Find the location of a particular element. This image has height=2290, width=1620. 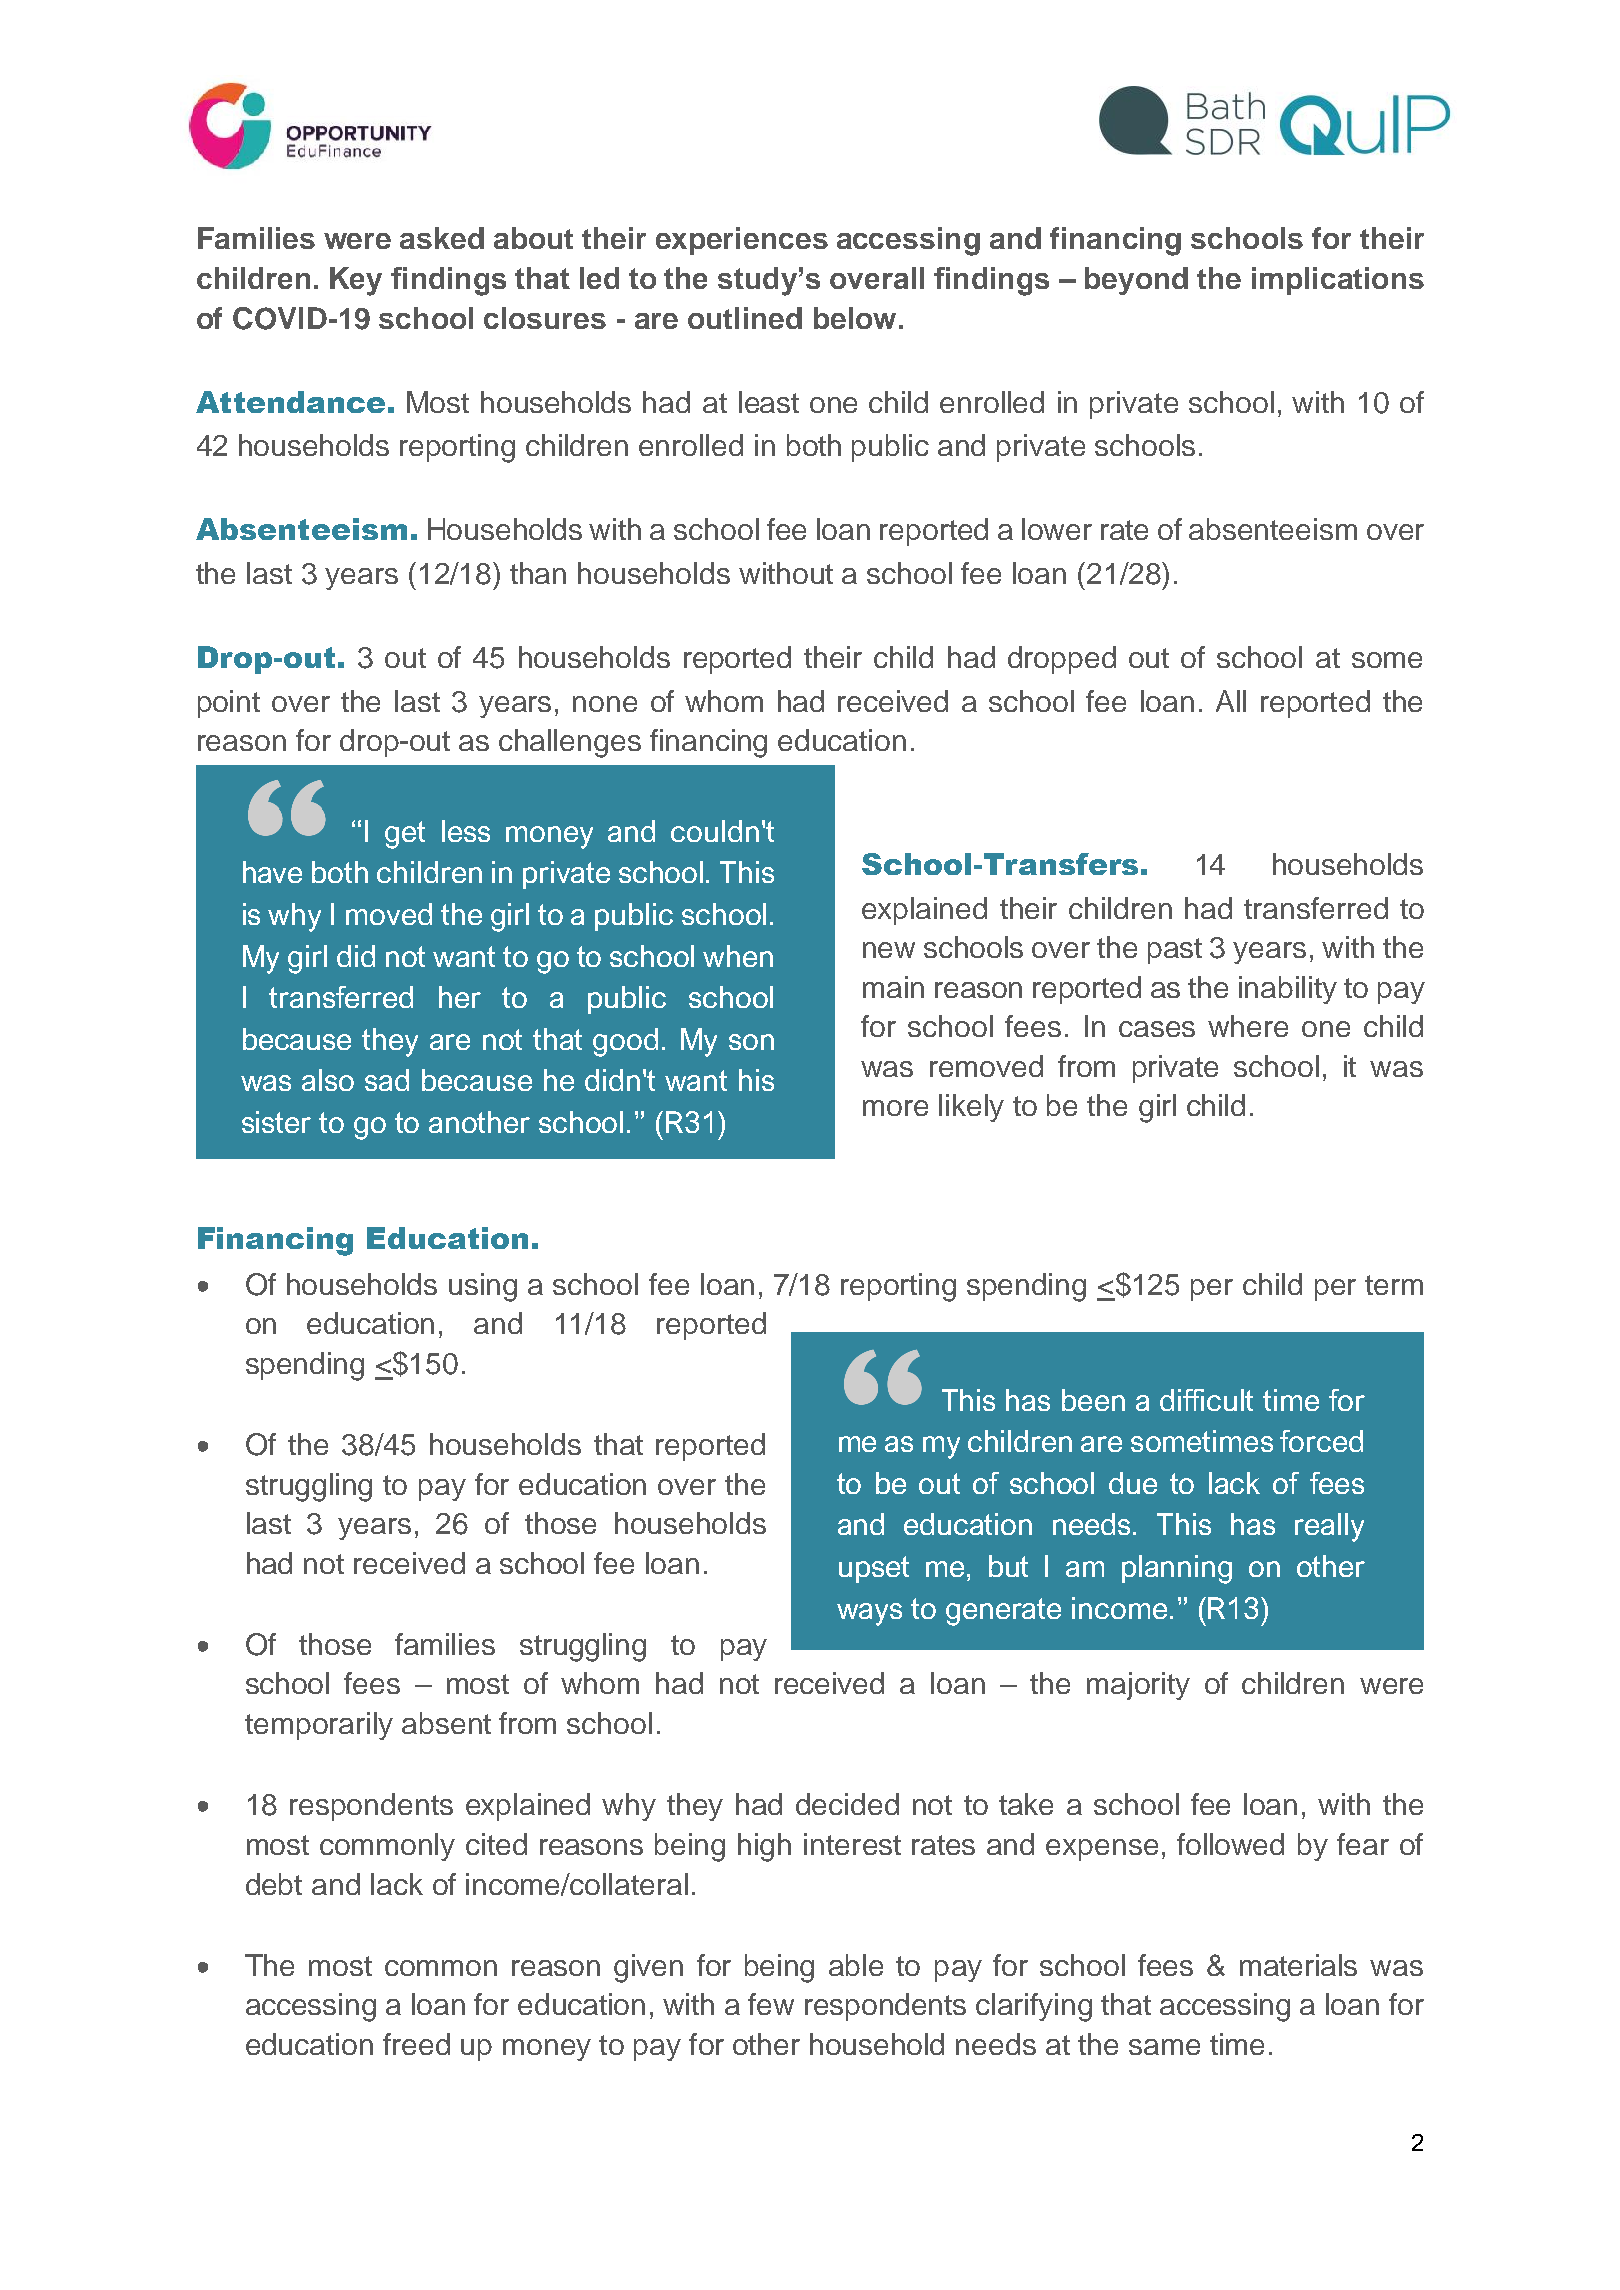

more is located at coordinates (895, 1108).
